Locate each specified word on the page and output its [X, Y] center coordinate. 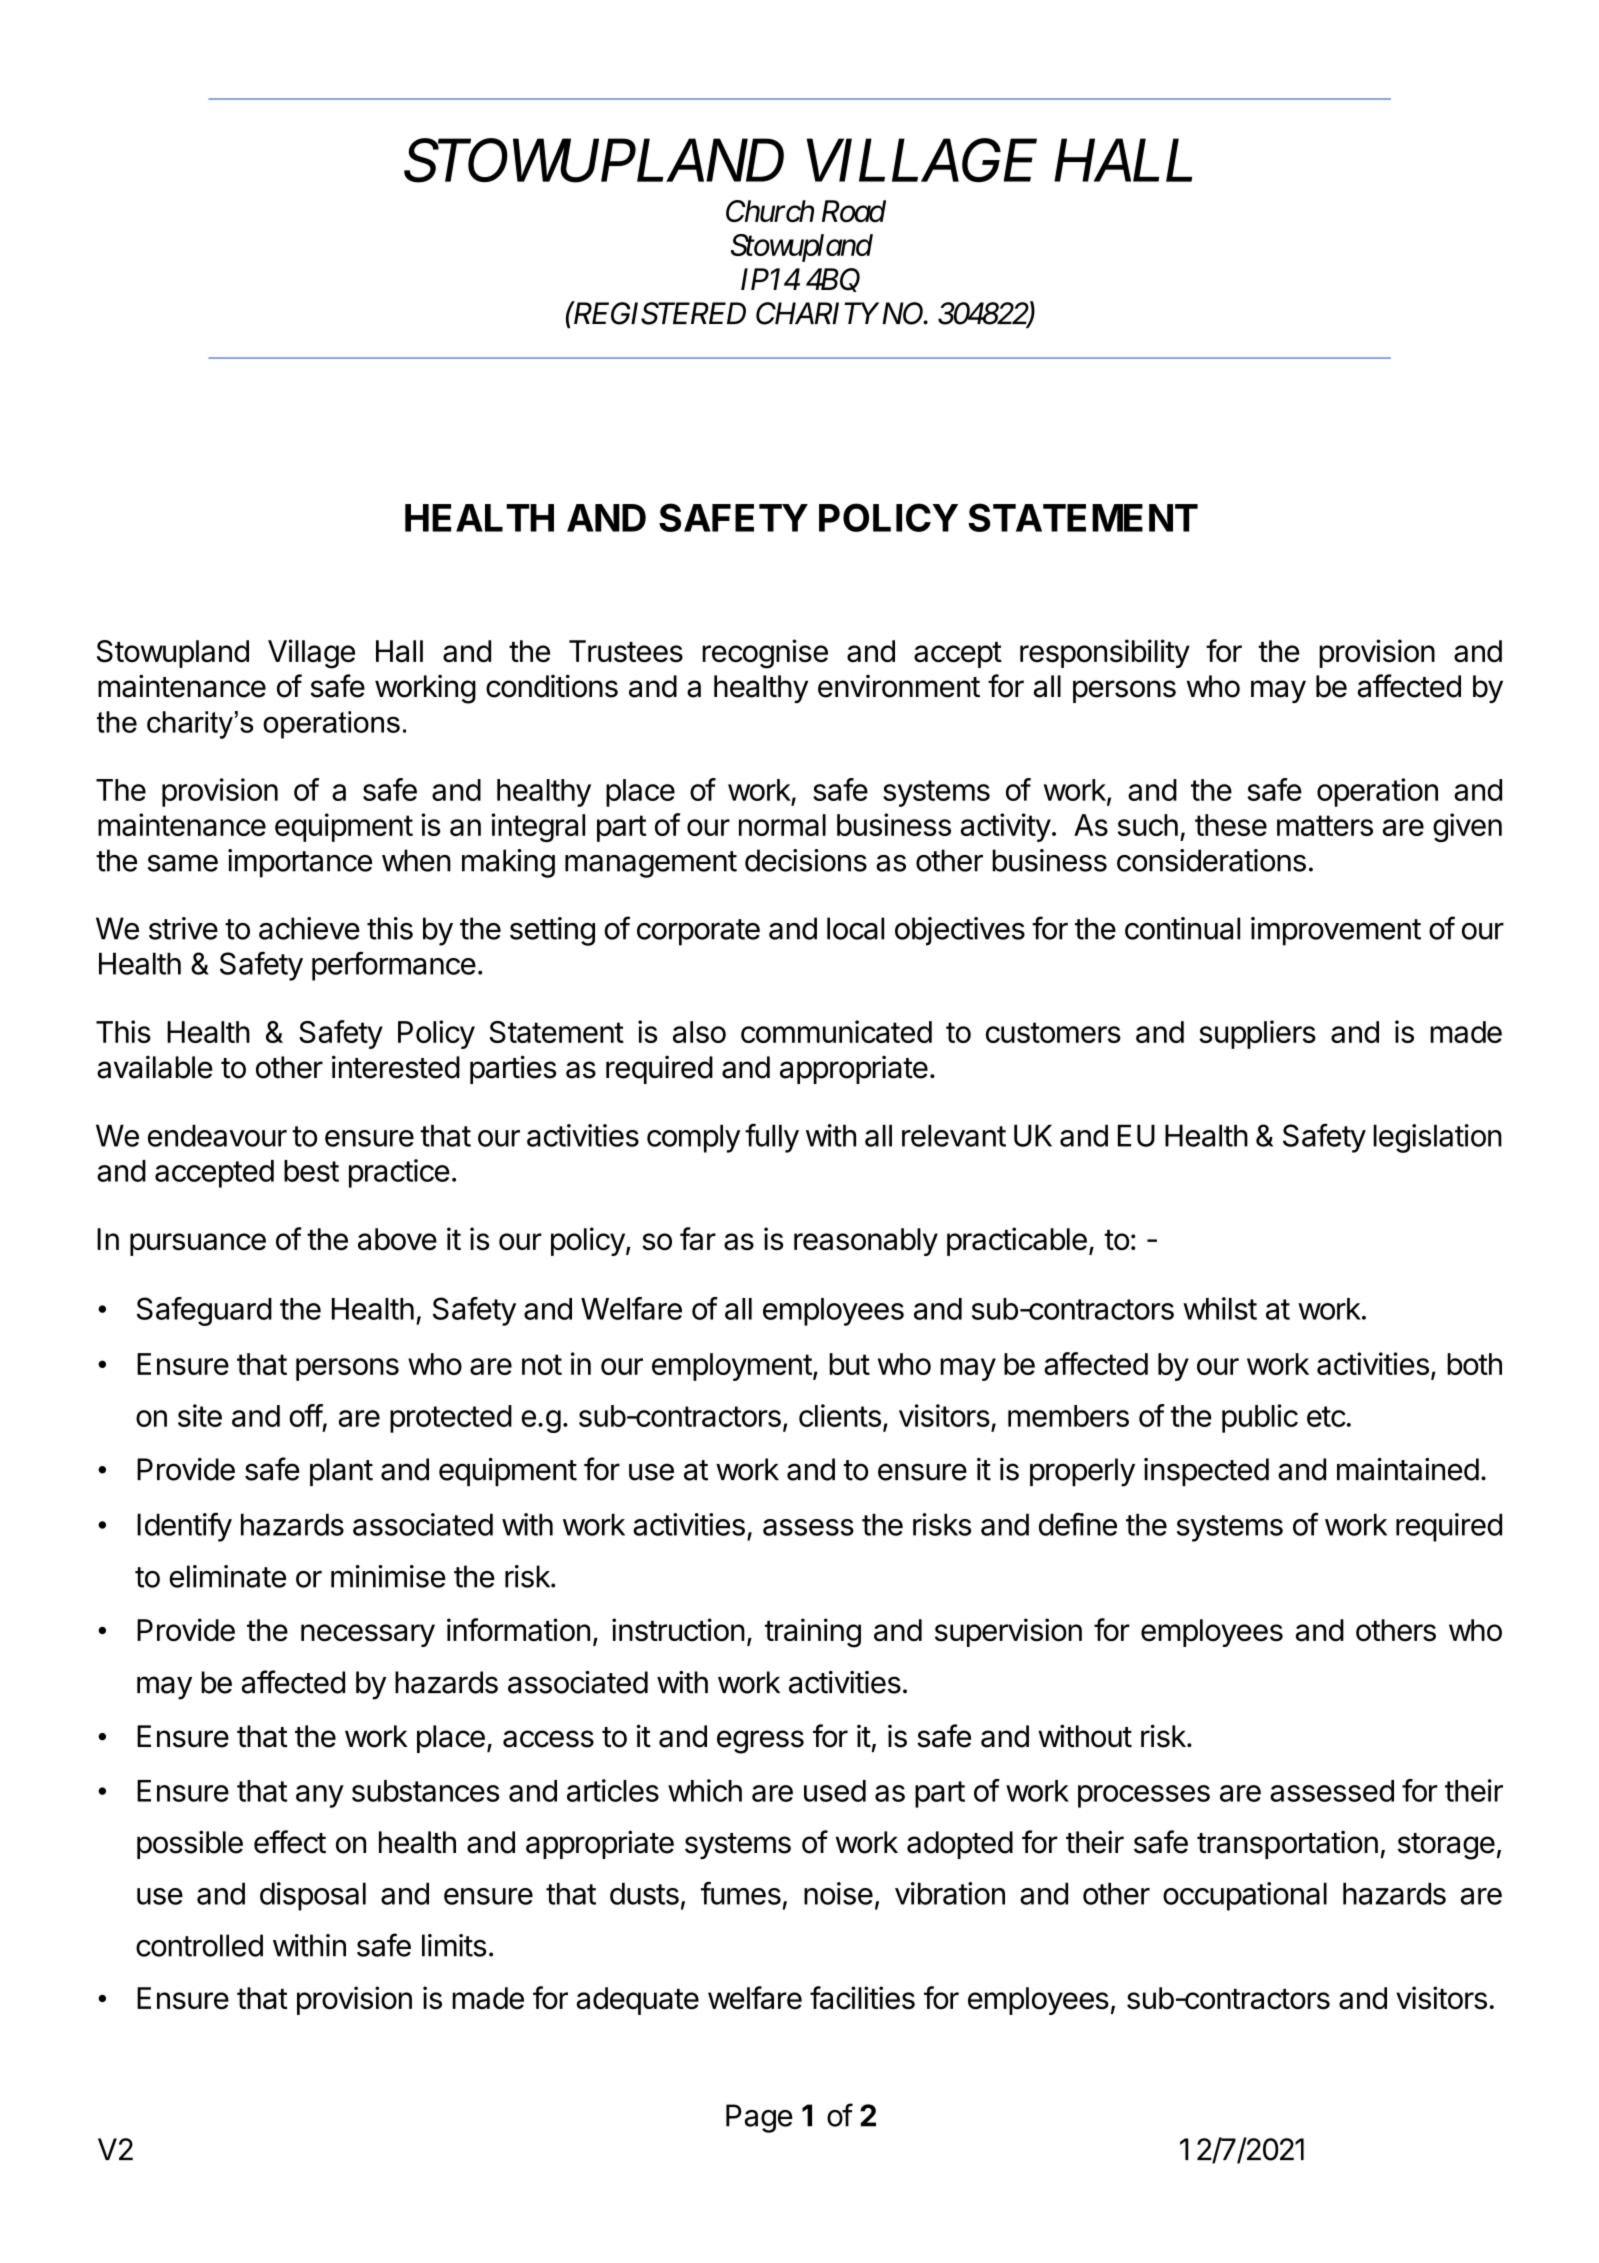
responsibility [1105, 653]
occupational [1245, 1896]
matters [1325, 825]
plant [341, 1472]
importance [300, 863]
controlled [199, 1945]
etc [1326, 1416]
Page [759, 2118]
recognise [765, 654]
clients [840, 1415]
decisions [806, 860]
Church [770, 211]
